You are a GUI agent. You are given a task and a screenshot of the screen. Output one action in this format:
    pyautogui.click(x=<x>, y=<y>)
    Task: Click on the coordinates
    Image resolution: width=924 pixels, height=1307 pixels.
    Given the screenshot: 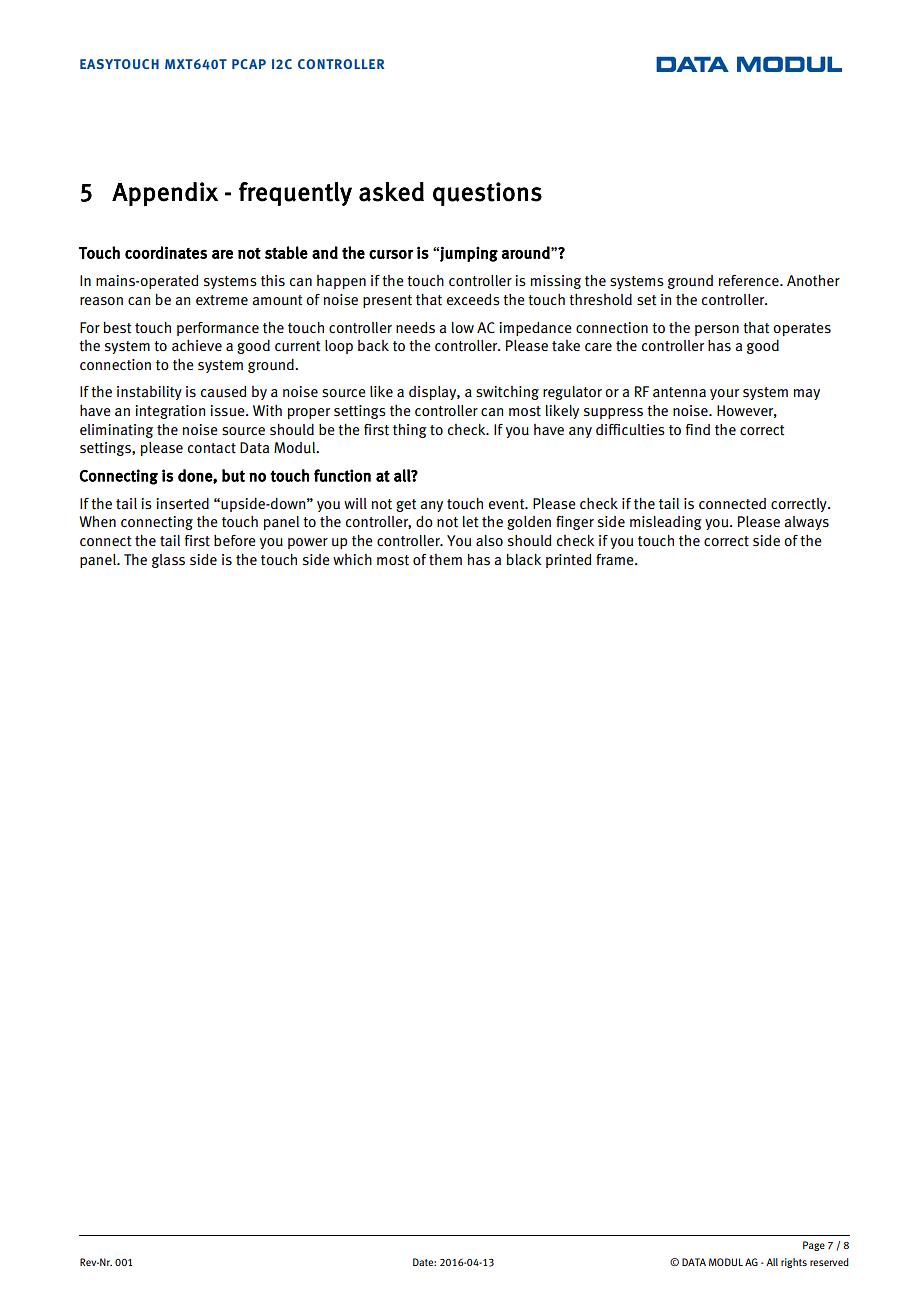 What is the action you would take?
    pyautogui.click(x=166, y=252)
